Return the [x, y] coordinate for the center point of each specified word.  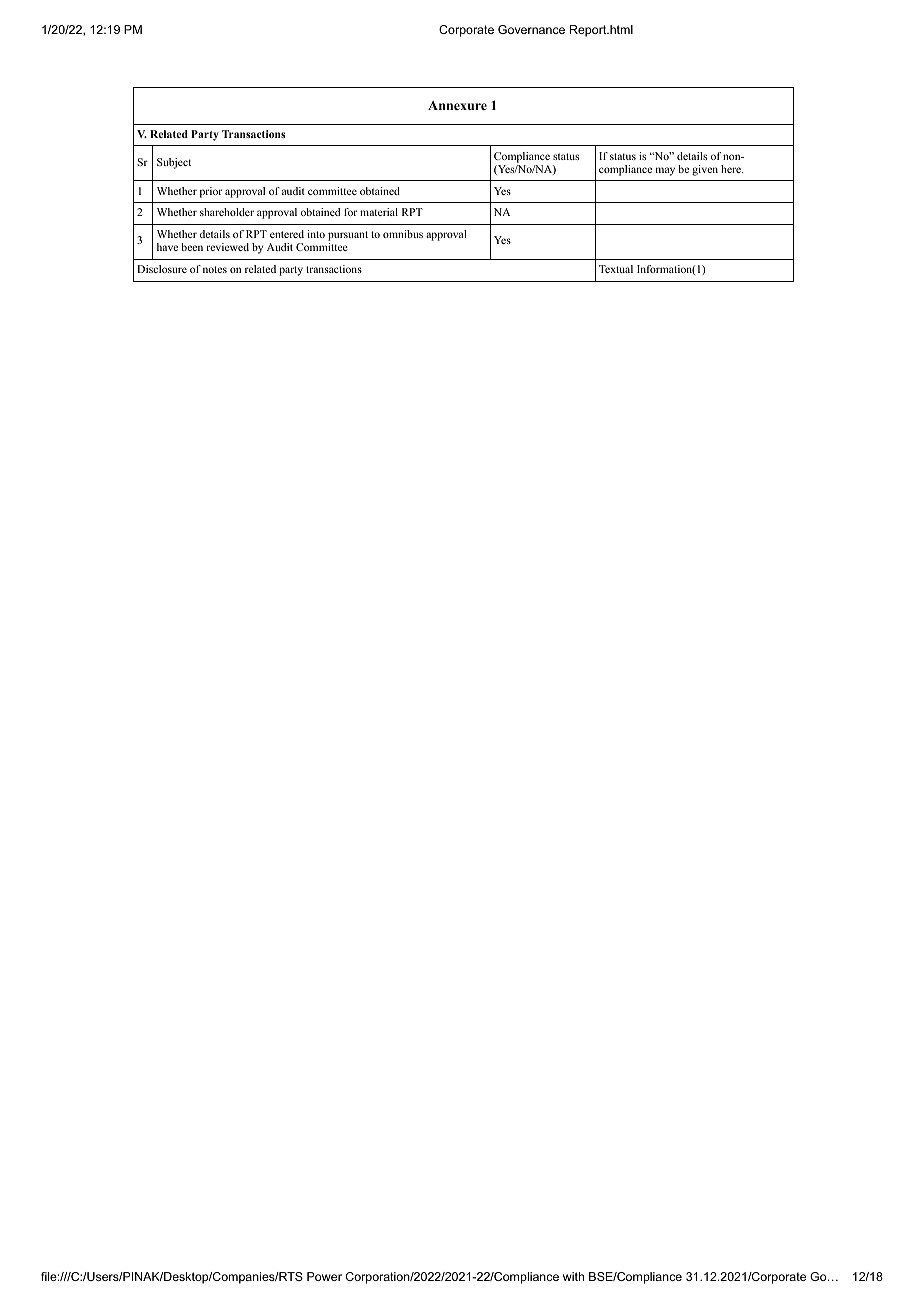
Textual [616, 269]
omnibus [403, 234]
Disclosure [162, 269]
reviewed [227, 247]
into [316, 234]
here [732, 169]
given [705, 170]
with [573, 1276]
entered [287, 234]
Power [324, 1276]
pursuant [348, 237]
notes [215, 269]
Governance [531, 29]
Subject [174, 163]
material [379, 212]
